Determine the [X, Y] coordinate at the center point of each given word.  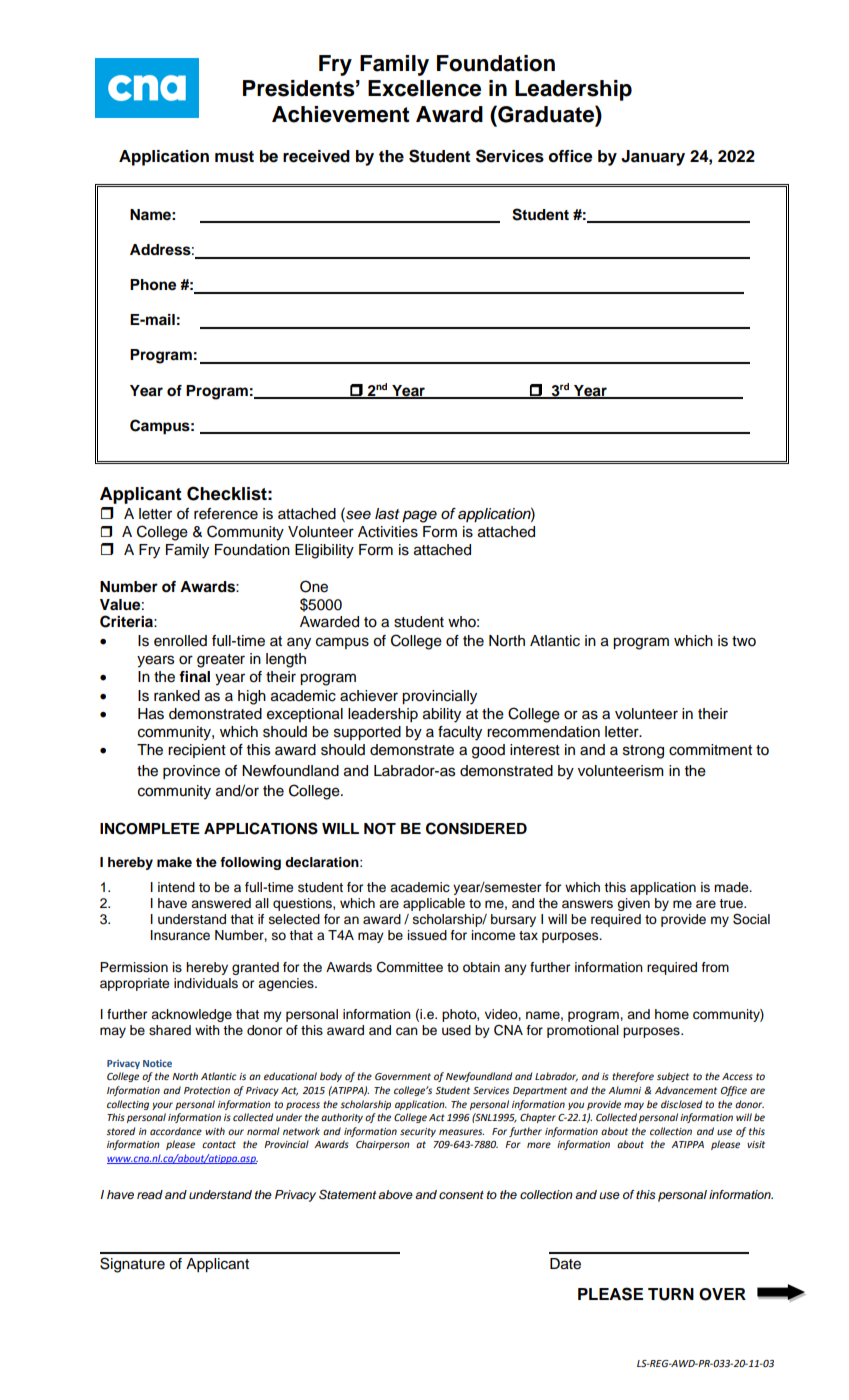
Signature [132, 1265]
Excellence [424, 88]
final [194, 677]
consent [461, 1195]
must [234, 157]
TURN [671, 1294]
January [653, 158]
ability [442, 715]
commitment [710, 750]
